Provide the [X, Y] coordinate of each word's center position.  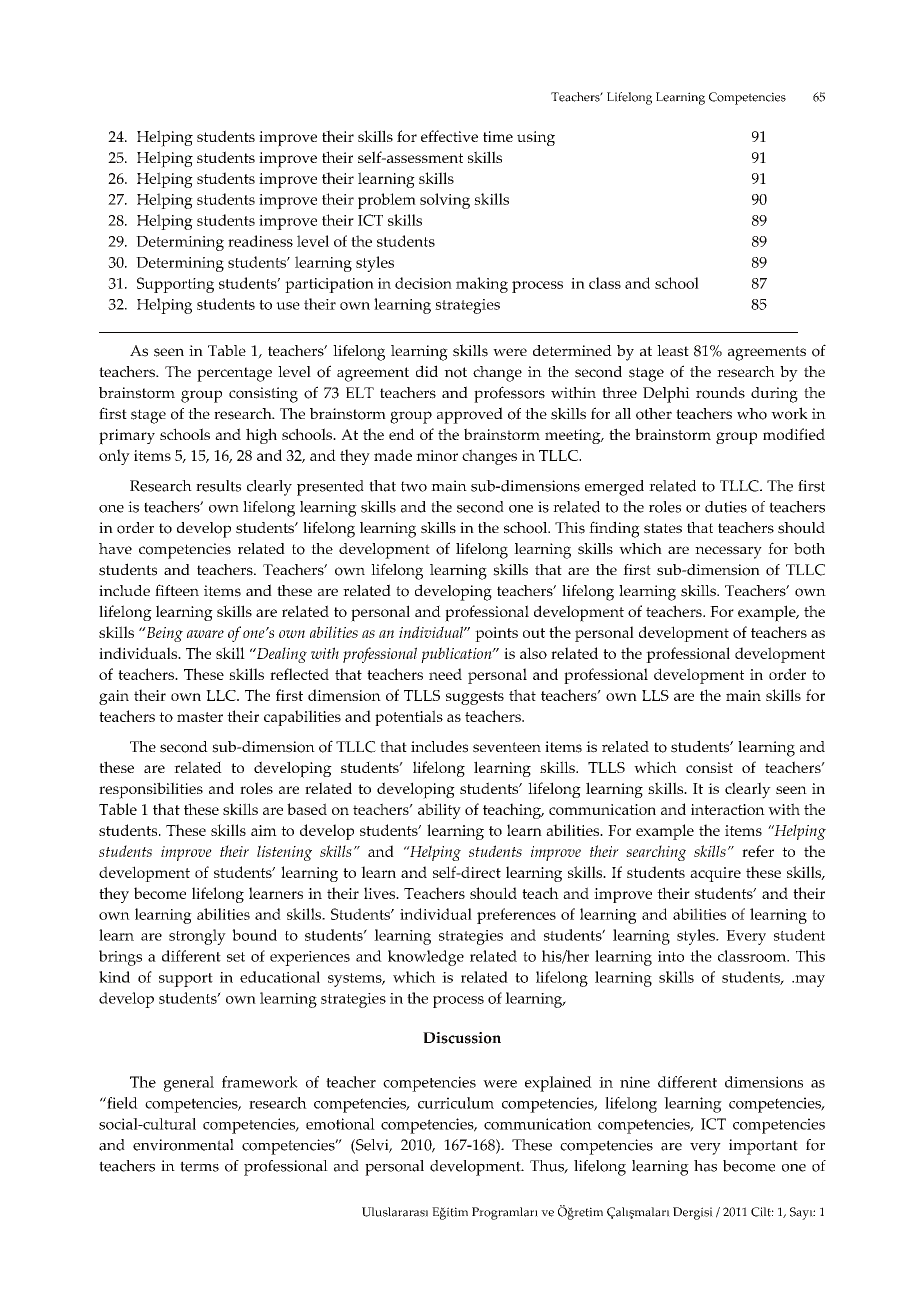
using [536, 138]
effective [449, 136]
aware [205, 634]
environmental [183, 1145]
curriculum [456, 1103]
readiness [260, 241]
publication [457, 655]
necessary [728, 552]
